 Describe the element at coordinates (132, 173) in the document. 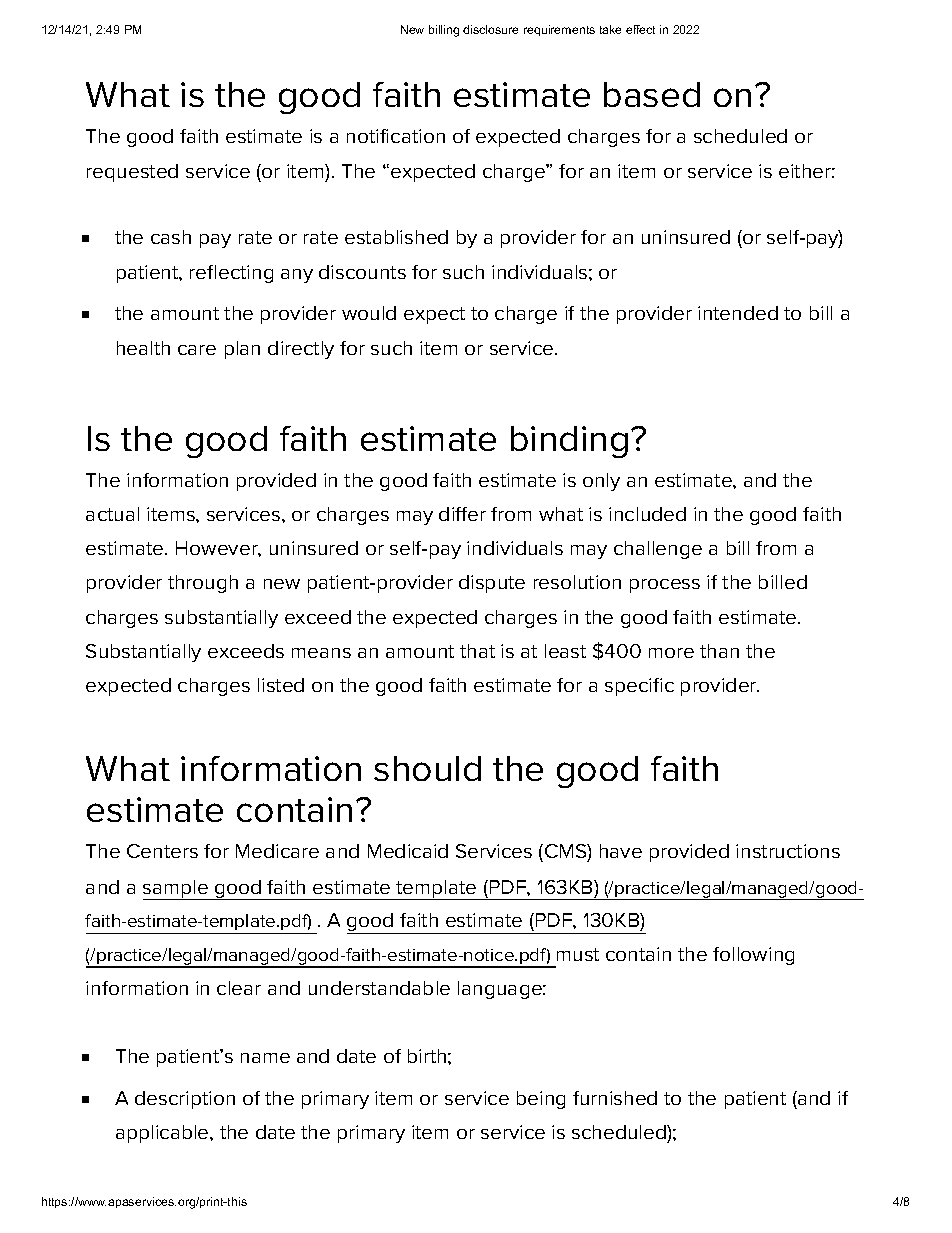

I see `requested` at that location.
